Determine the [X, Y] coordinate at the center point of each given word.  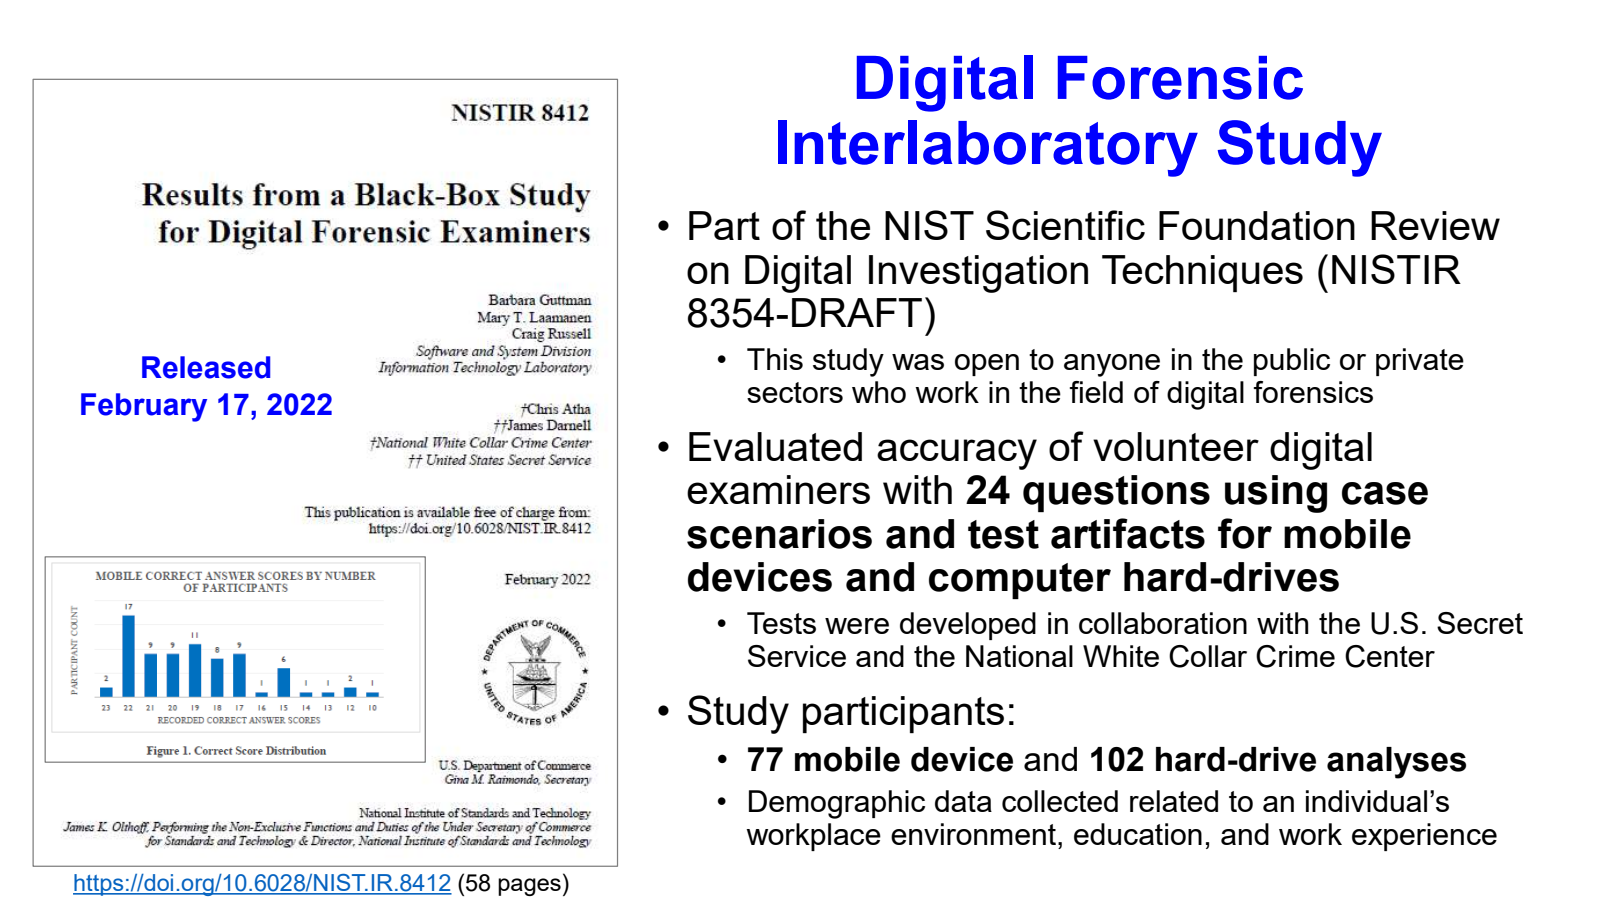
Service [797, 656]
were [857, 626]
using [1276, 494]
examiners [778, 489]
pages [529, 887]
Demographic [837, 804]
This [775, 359]
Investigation [978, 274]
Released [206, 367]
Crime [1295, 656]
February [144, 407]
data [963, 801]
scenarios [779, 534]
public [1292, 362]
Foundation [1257, 225]
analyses [1396, 763]
